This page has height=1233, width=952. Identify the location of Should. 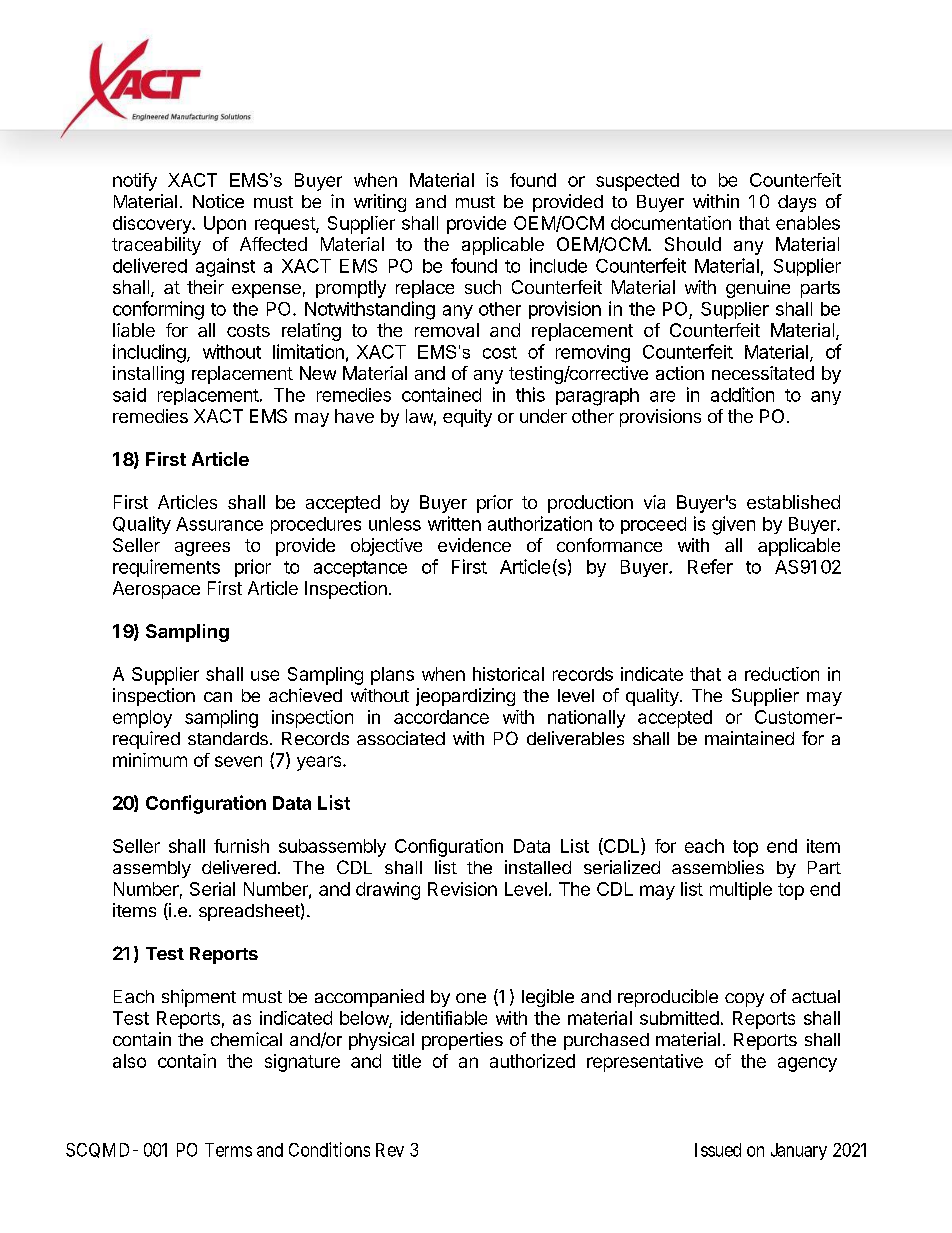
(693, 244).
